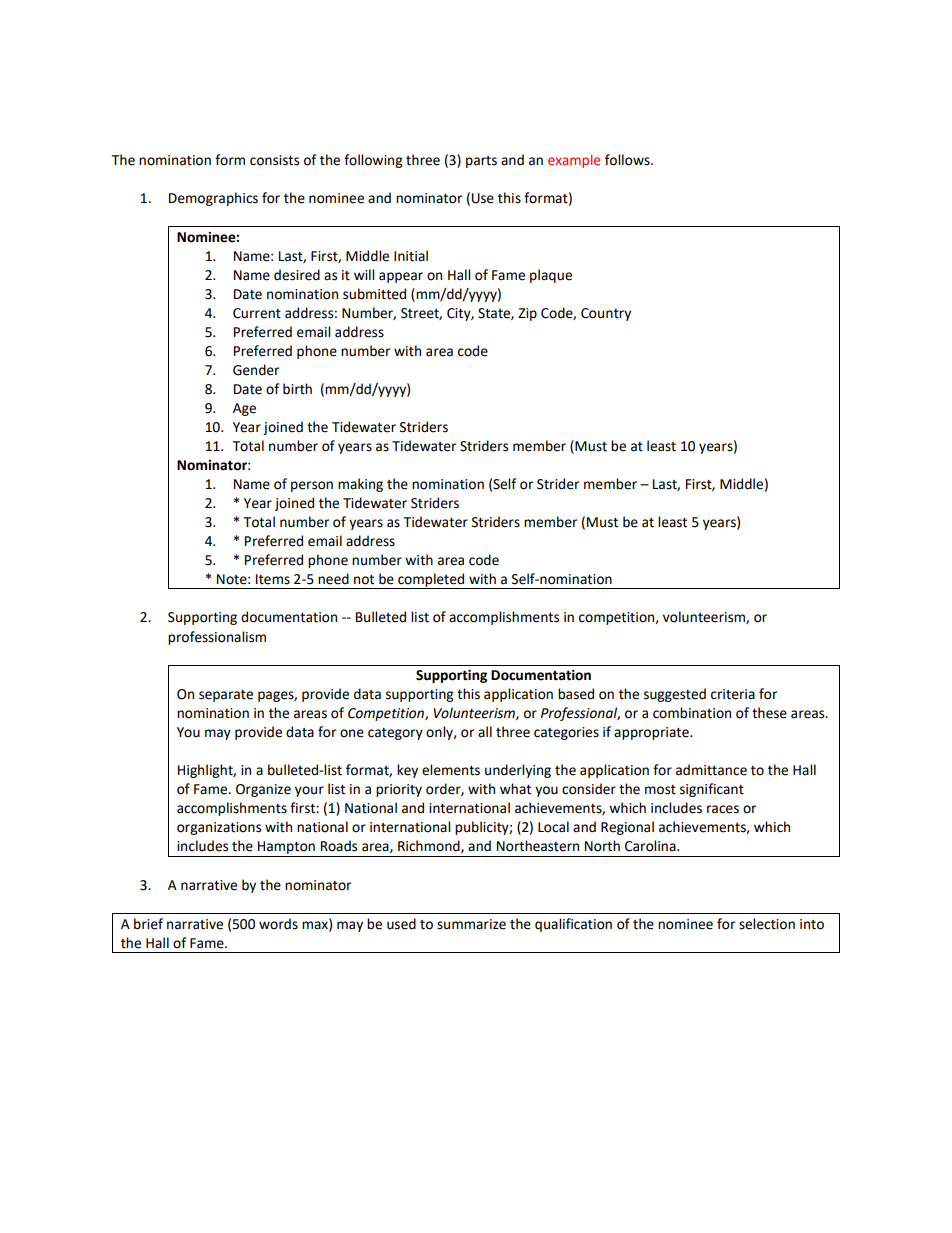 The width and height of the screenshot is (952, 1233). What do you see at coordinates (278, 924) in the screenshot?
I see `words` at bounding box center [278, 924].
